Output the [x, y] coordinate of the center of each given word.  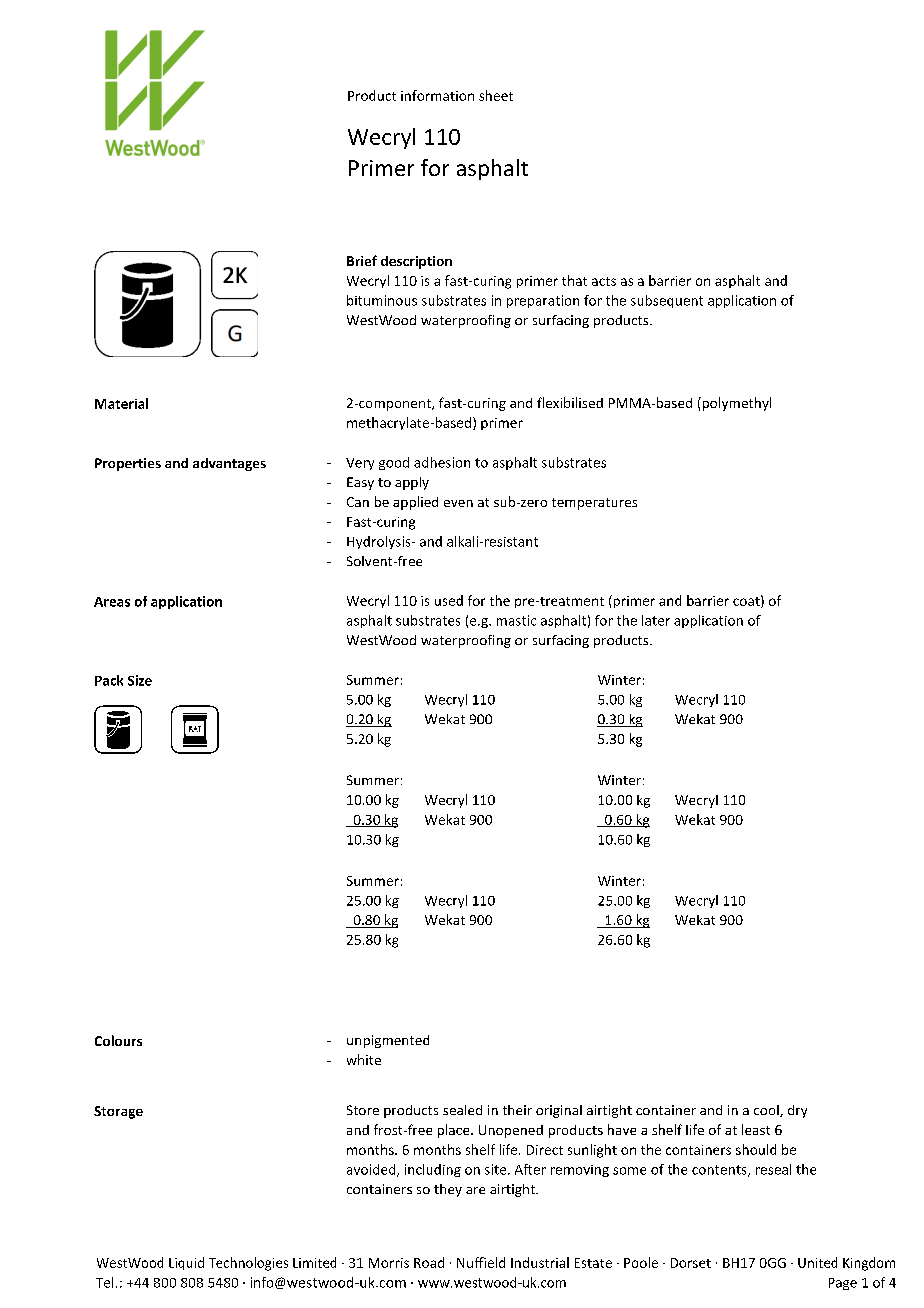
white [364, 1059]
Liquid [186, 1263]
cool [767, 1111]
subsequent [667, 301]
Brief [362, 260]
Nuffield [481, 1262]
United [817, 1262]
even [458, 503]
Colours [118, 1040]
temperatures [594, 504]
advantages [229, 464]
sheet [496, 95]
